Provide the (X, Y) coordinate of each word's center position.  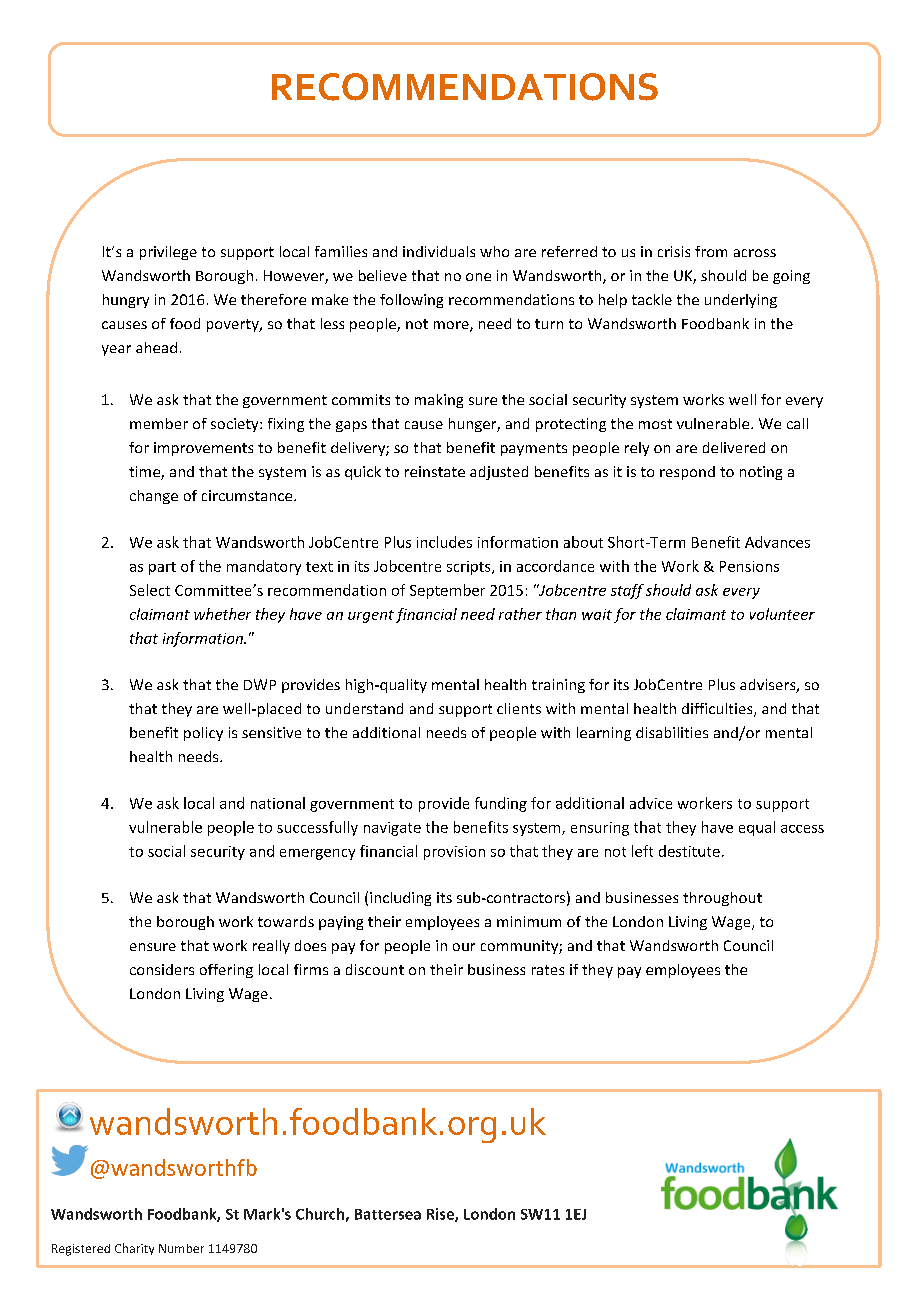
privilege (168, 253)
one (478, 277)
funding (501, 804)
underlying (741, 301)
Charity (134, 1249)
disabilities (672, 732)
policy (203, 734)
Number (181, 1248)
